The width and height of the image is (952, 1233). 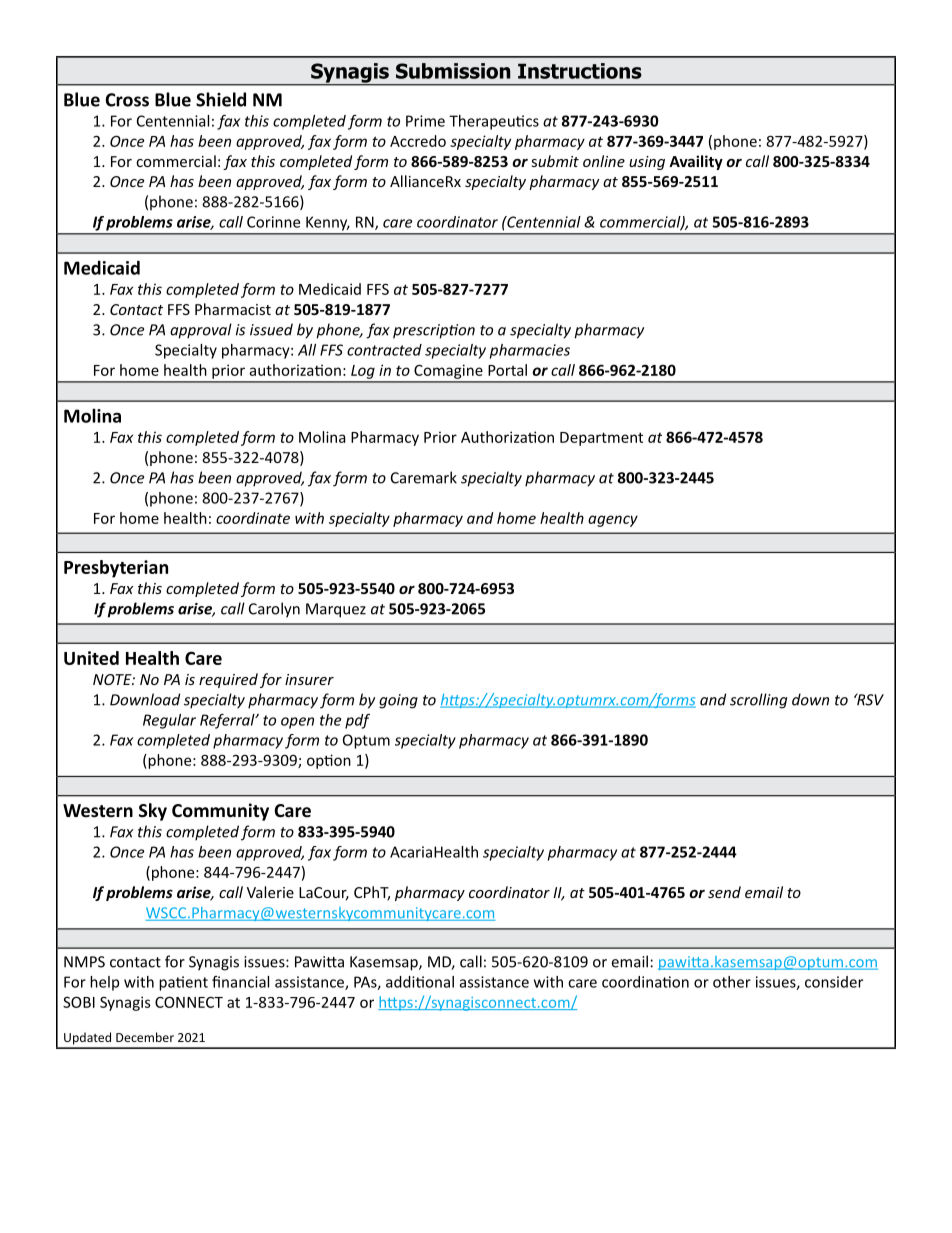 I want to click on Shield, so click(x=221, y=99).
